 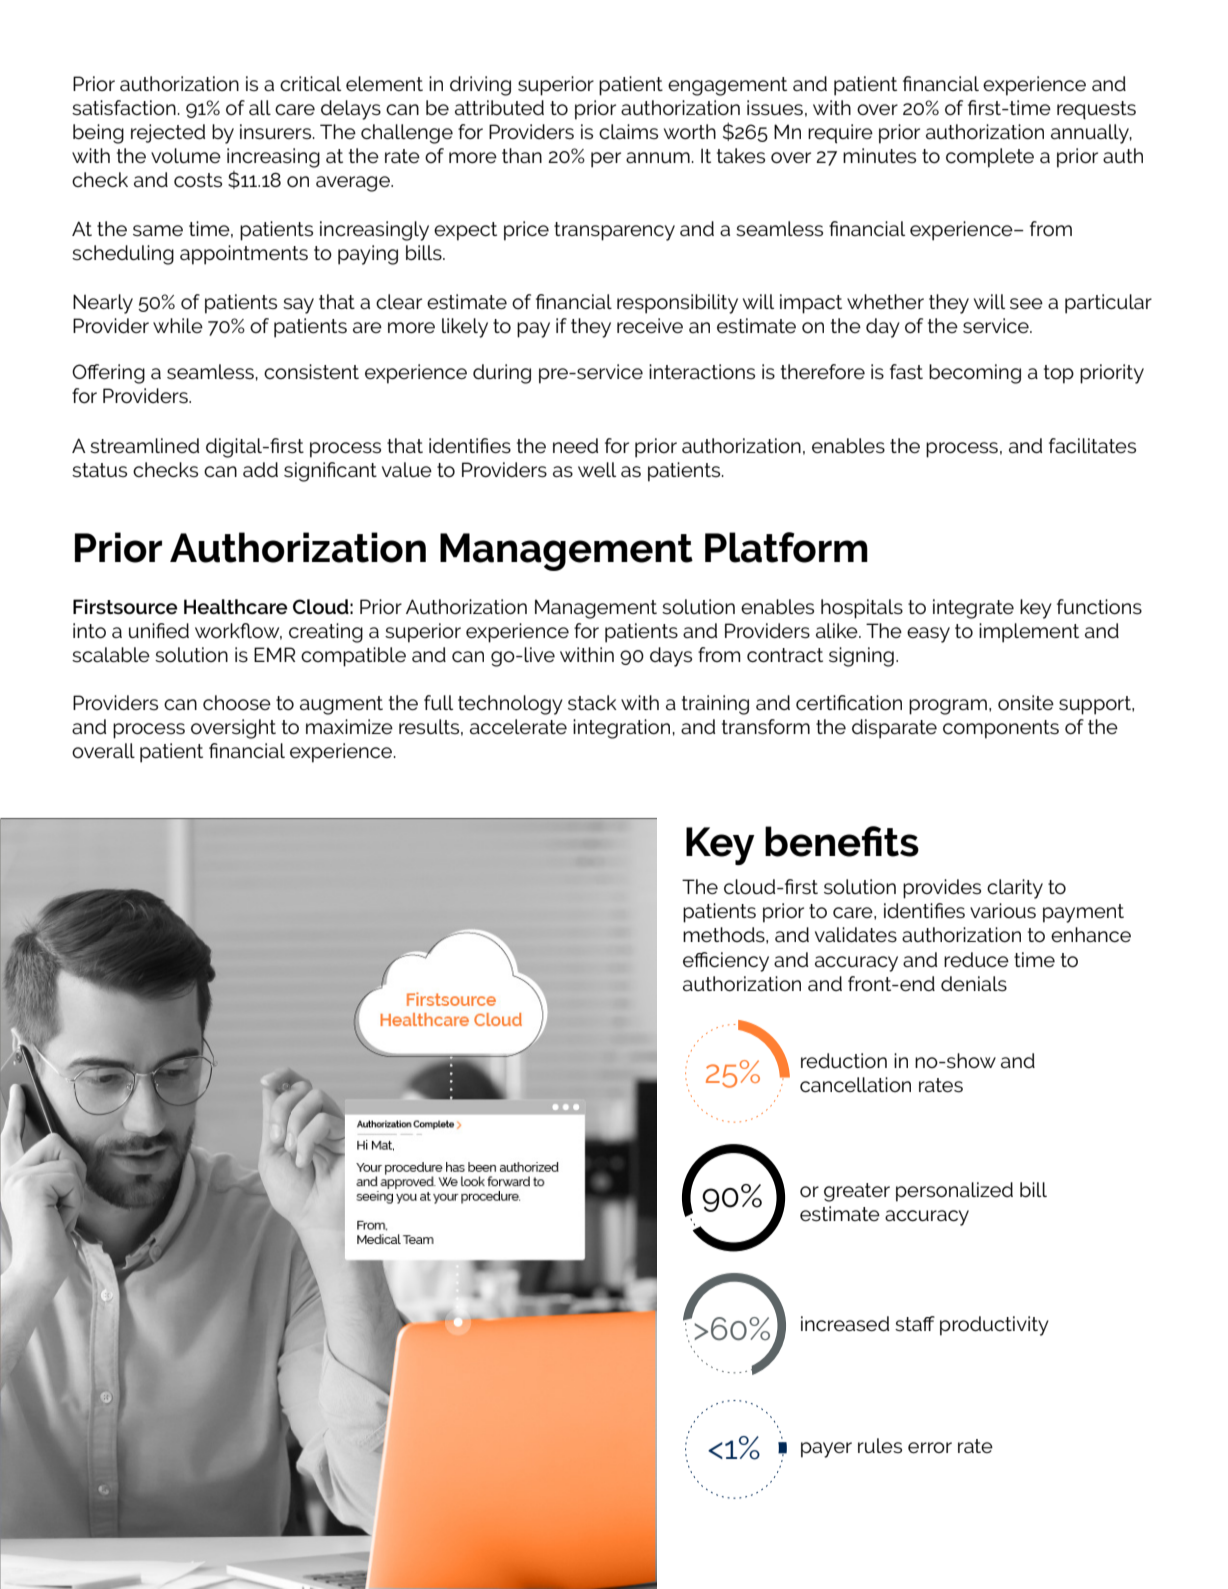 What do you see at coordinates (168, 133) in the page?
I see `rejected` at bounding box center [168, 133].
